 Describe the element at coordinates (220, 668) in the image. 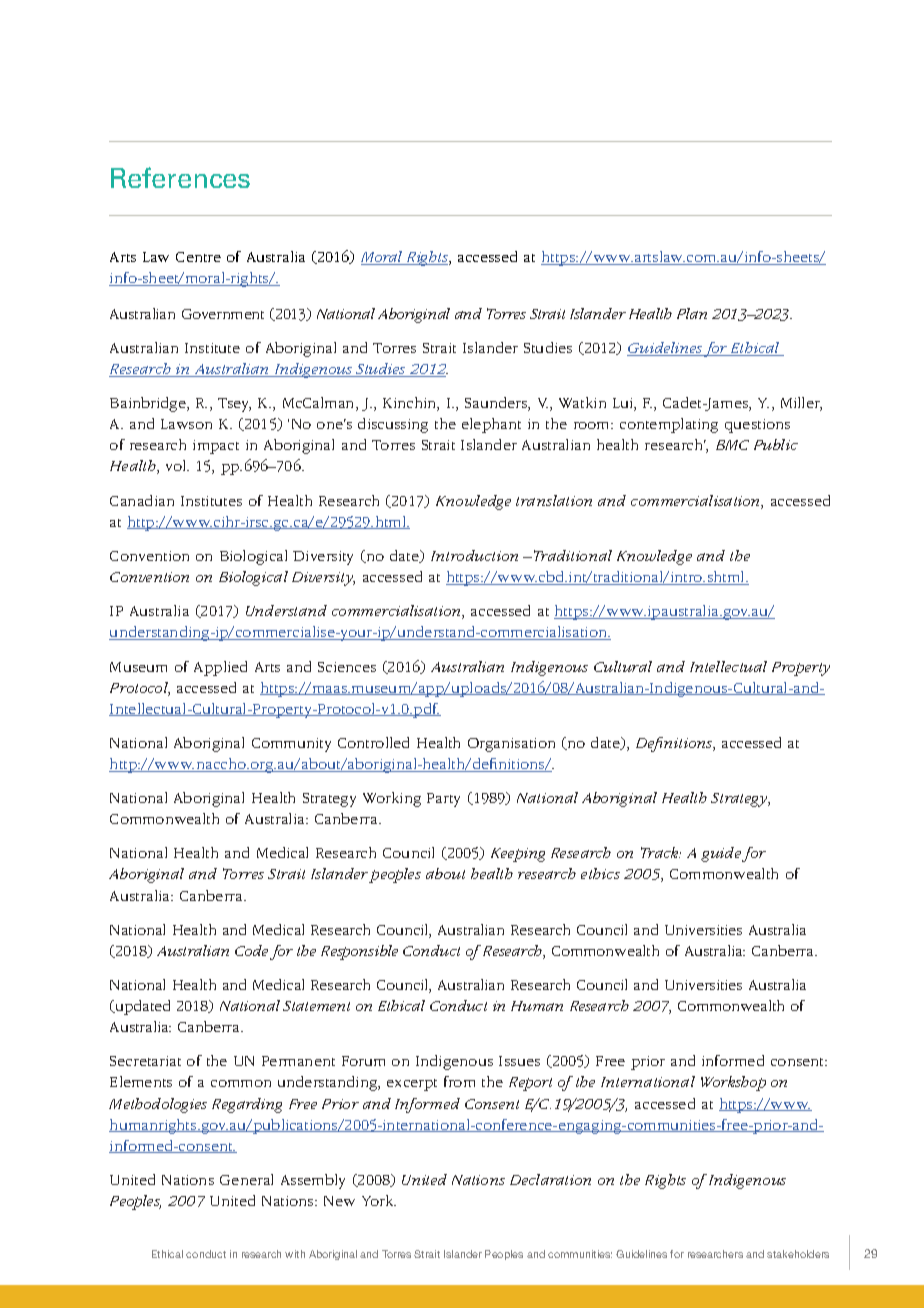

I see `Applied` at that location.
